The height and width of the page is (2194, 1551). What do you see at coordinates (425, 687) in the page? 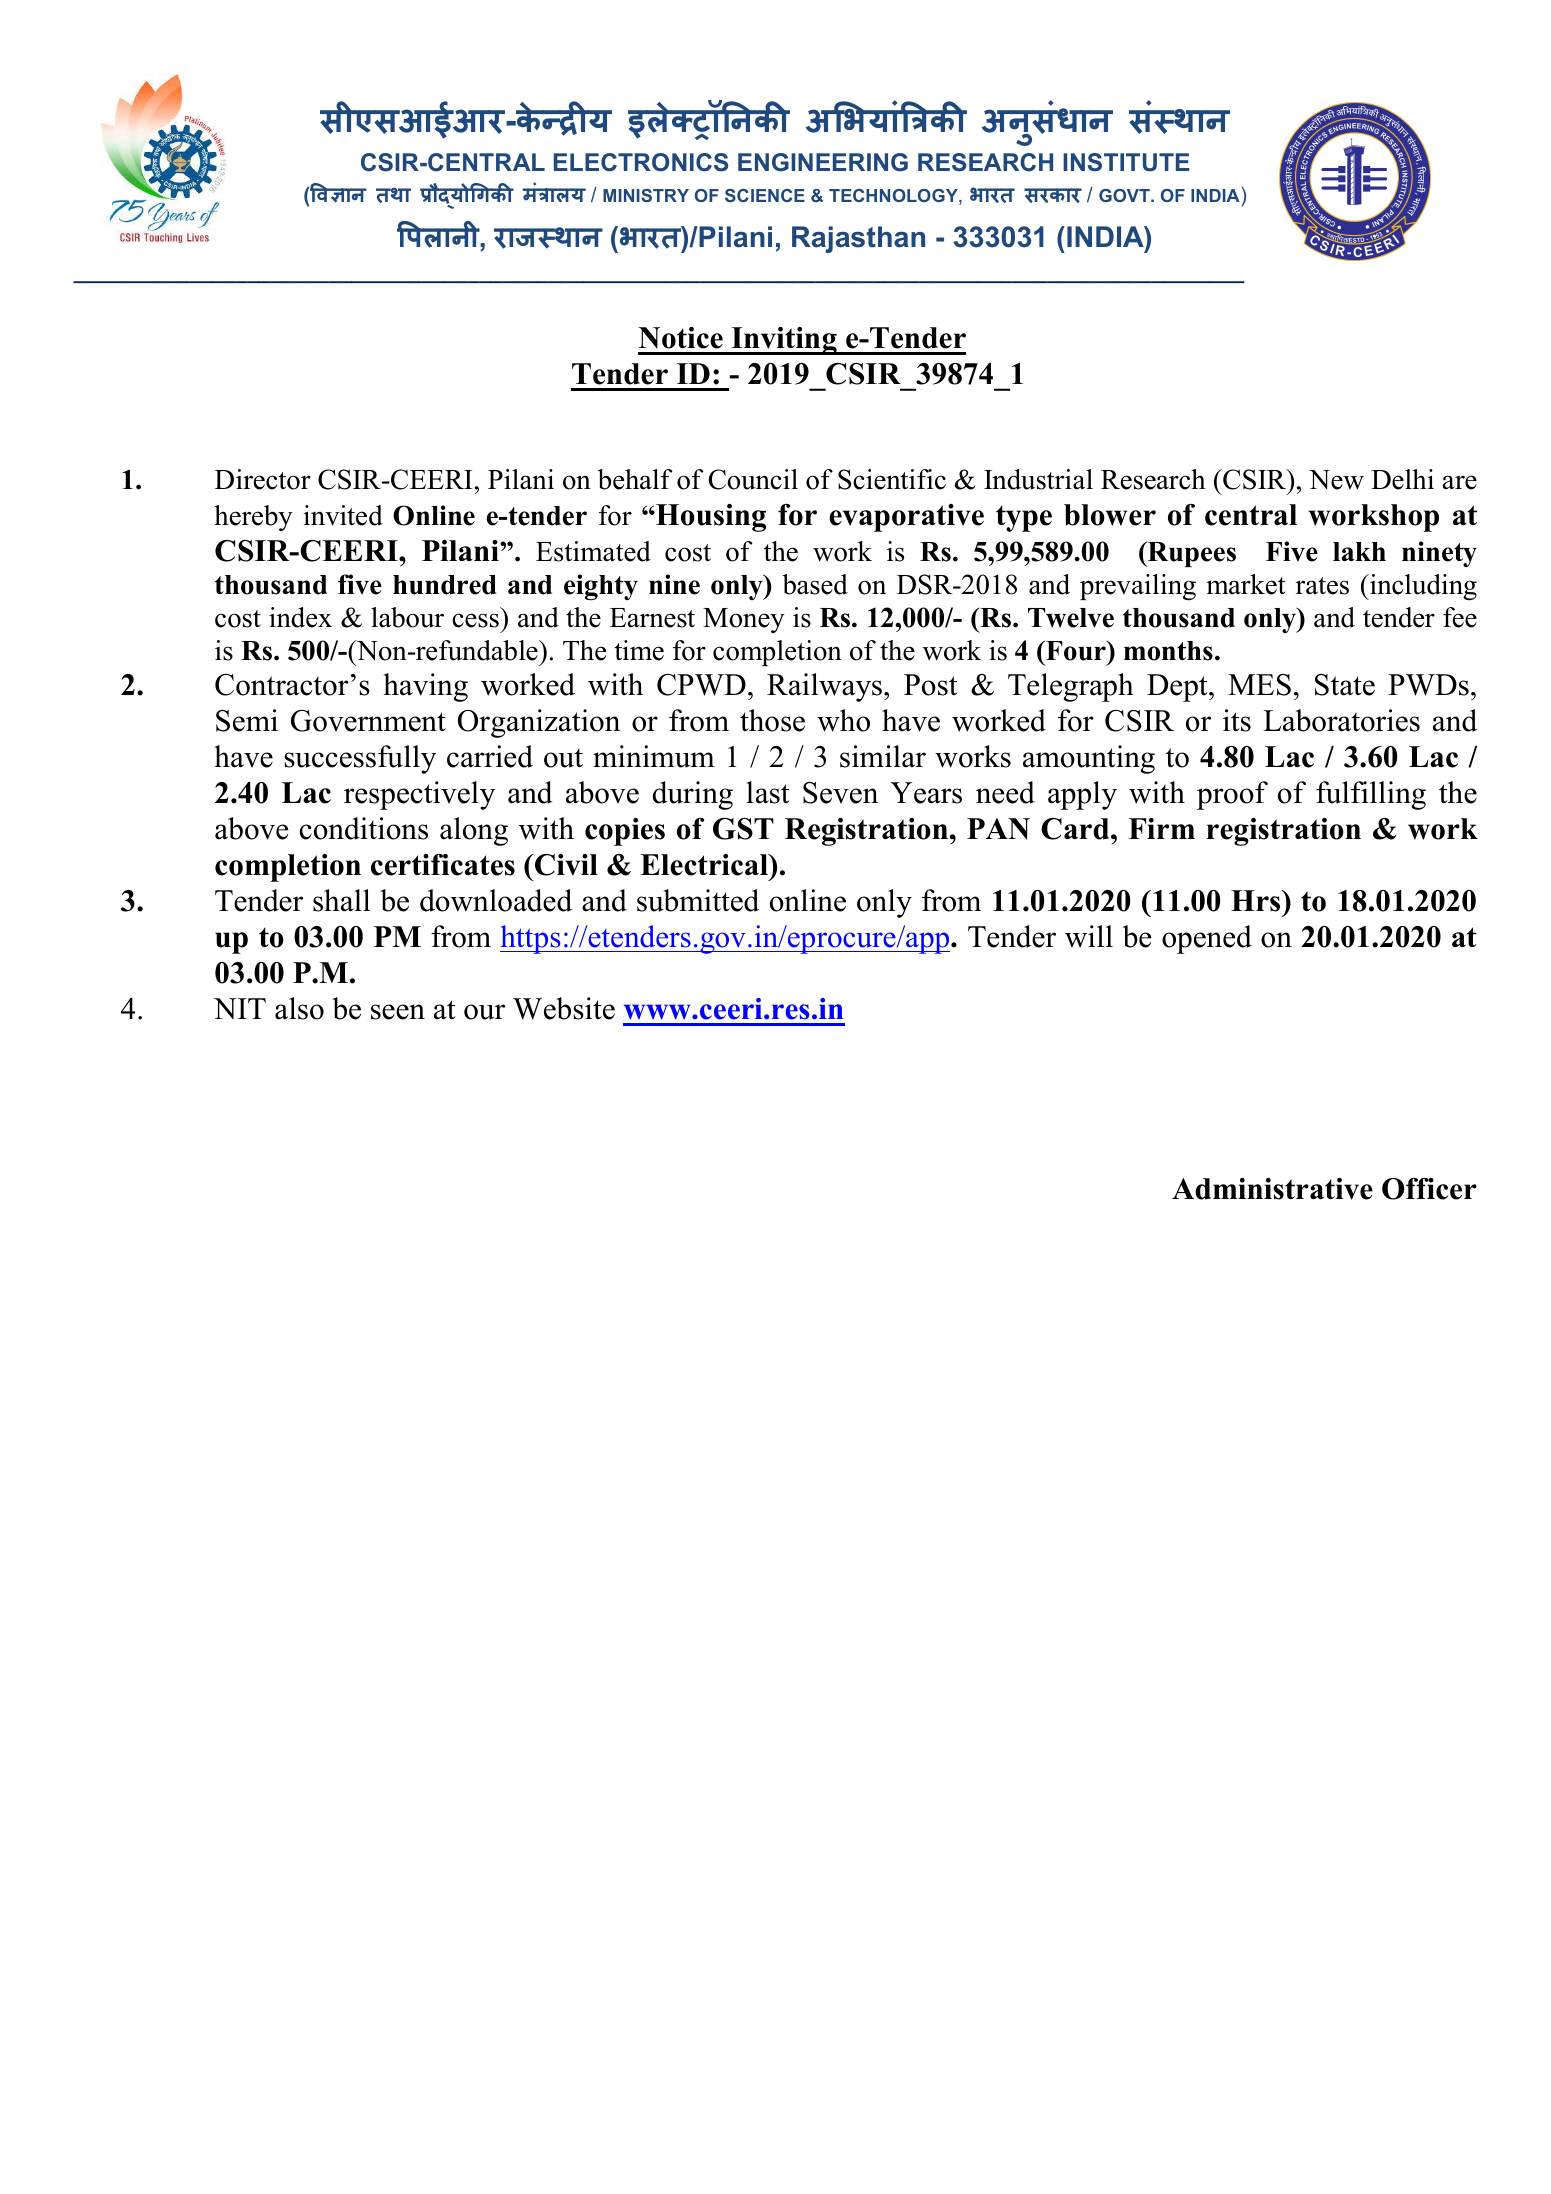
I see `having` at bounding box center [425, 687].
